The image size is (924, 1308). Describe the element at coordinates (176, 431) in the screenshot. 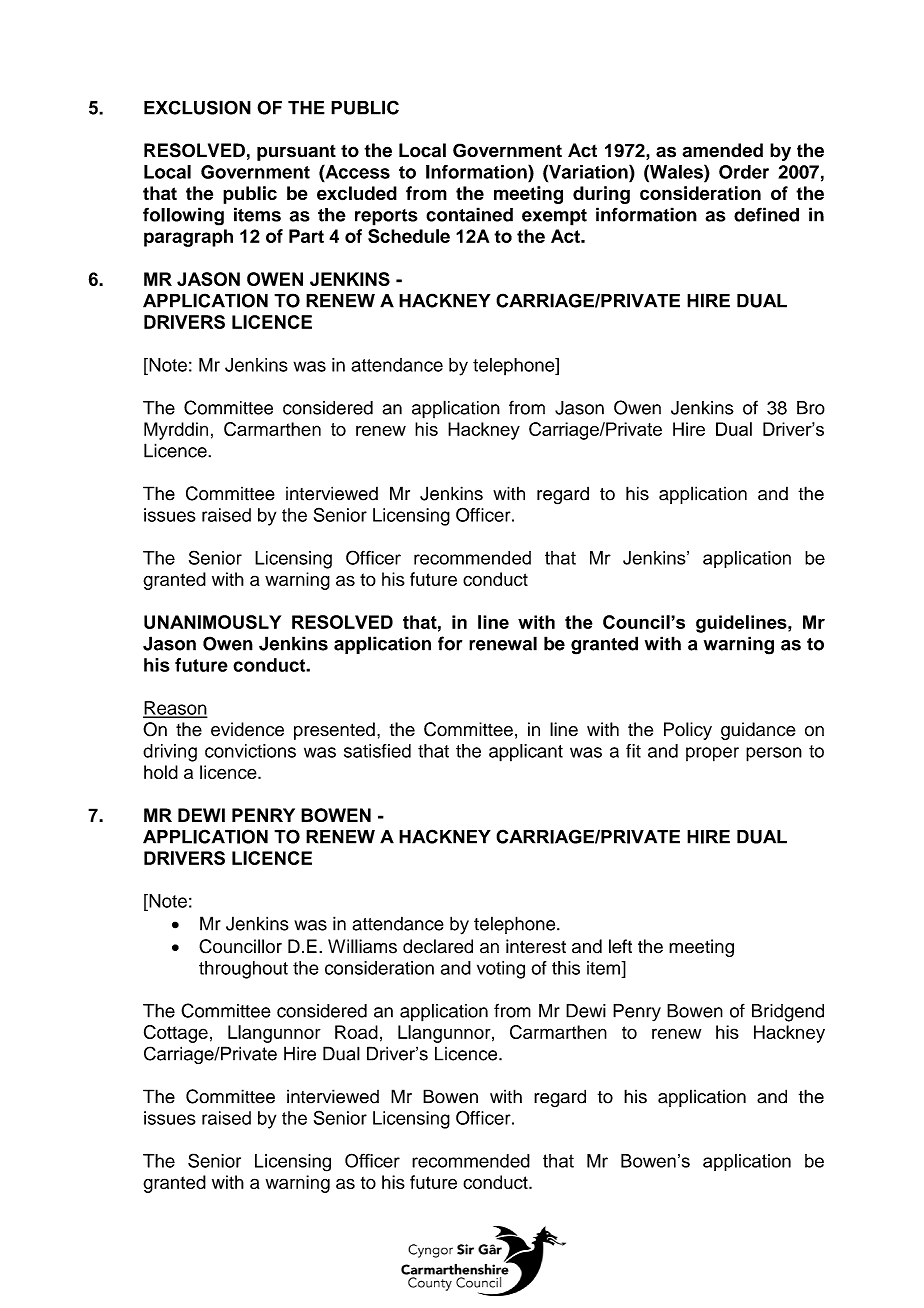

I see `Myrddin` at that location.
